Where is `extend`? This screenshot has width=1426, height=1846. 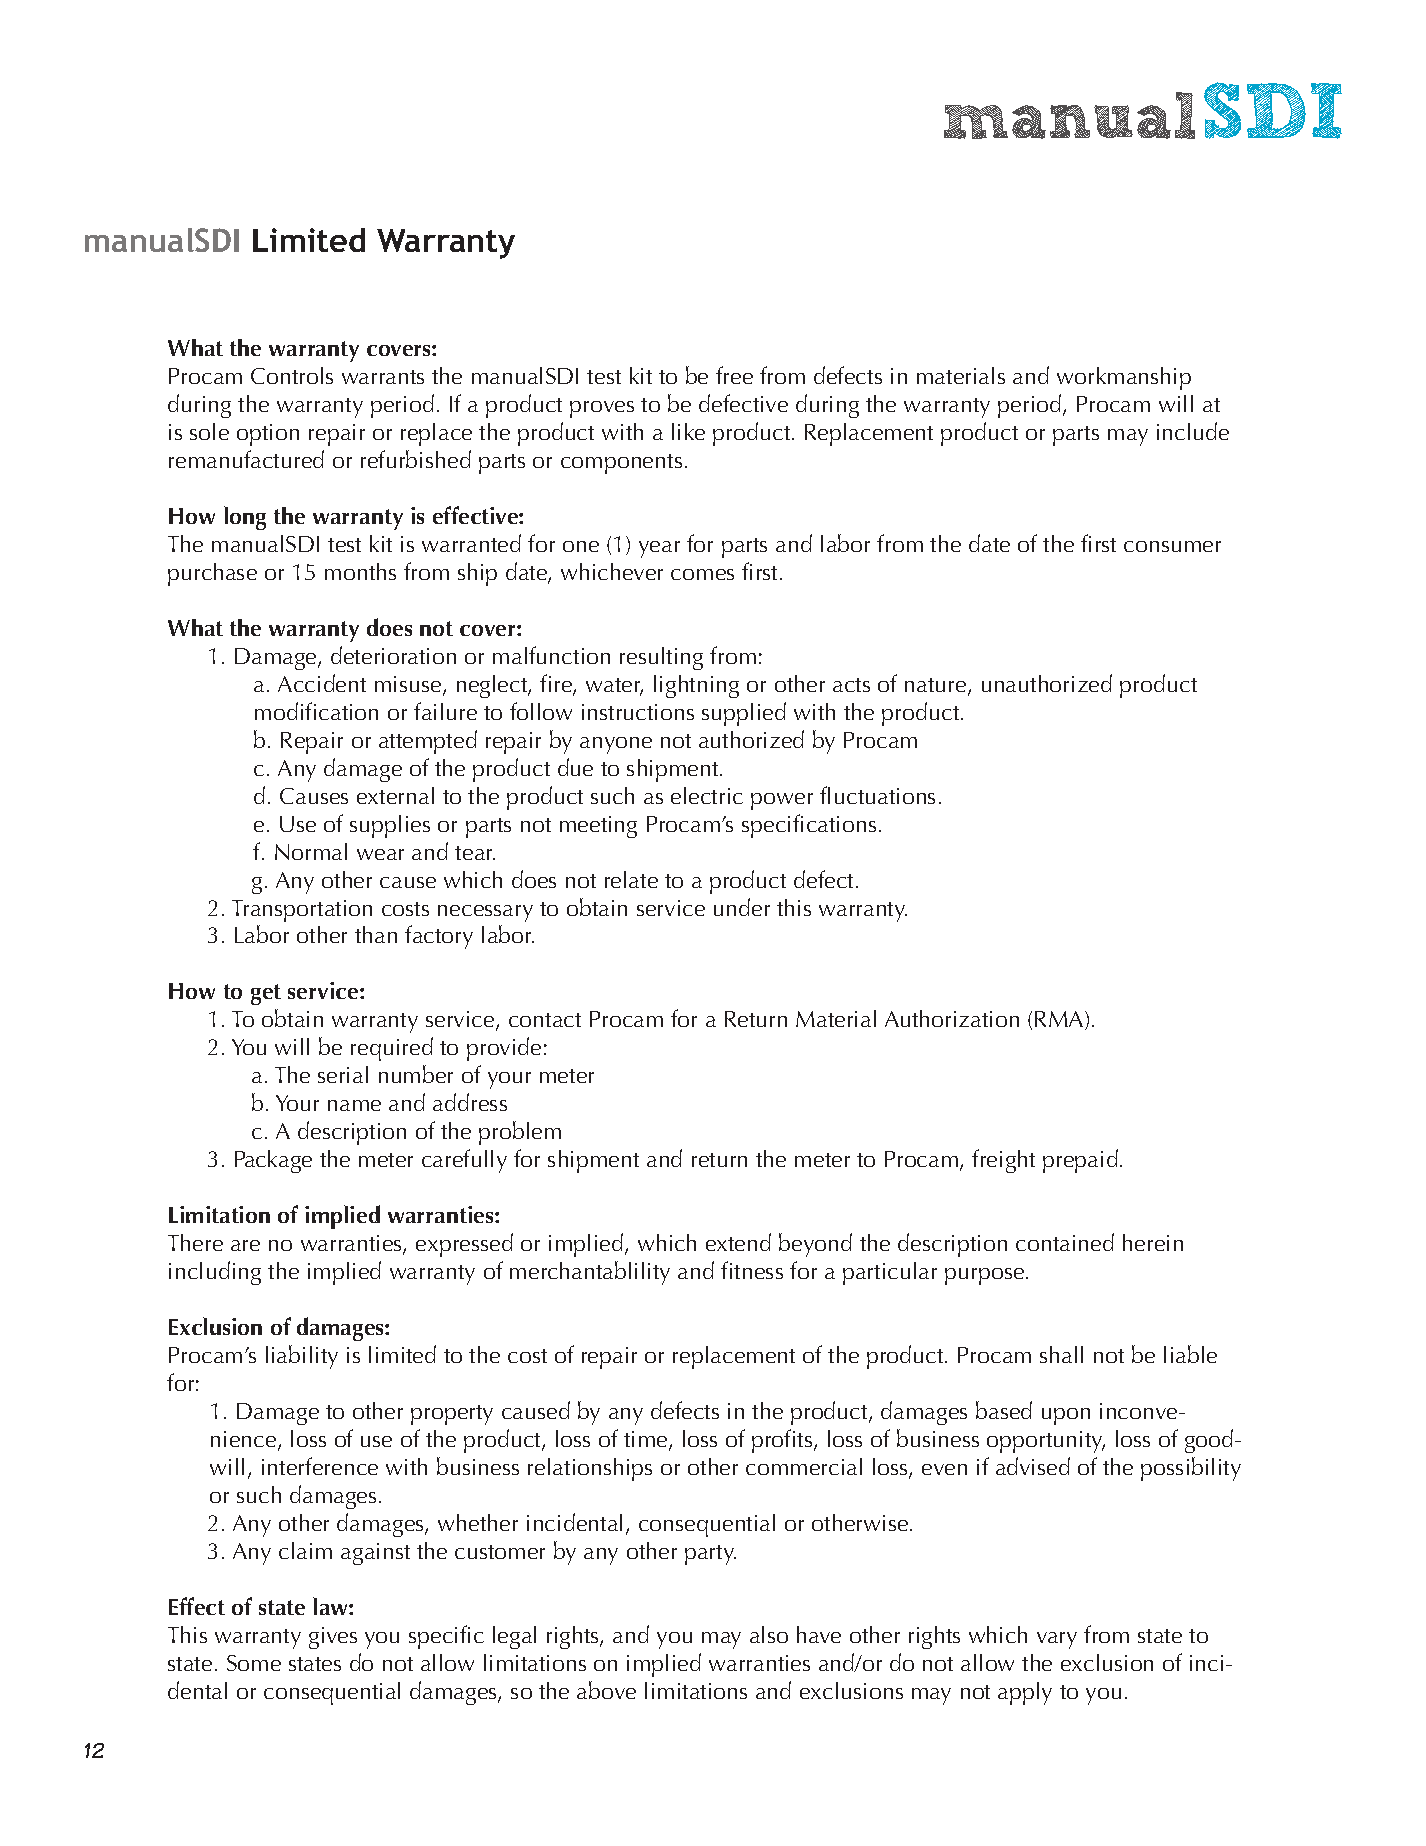 extend is located at coordinates (738, 1242).
